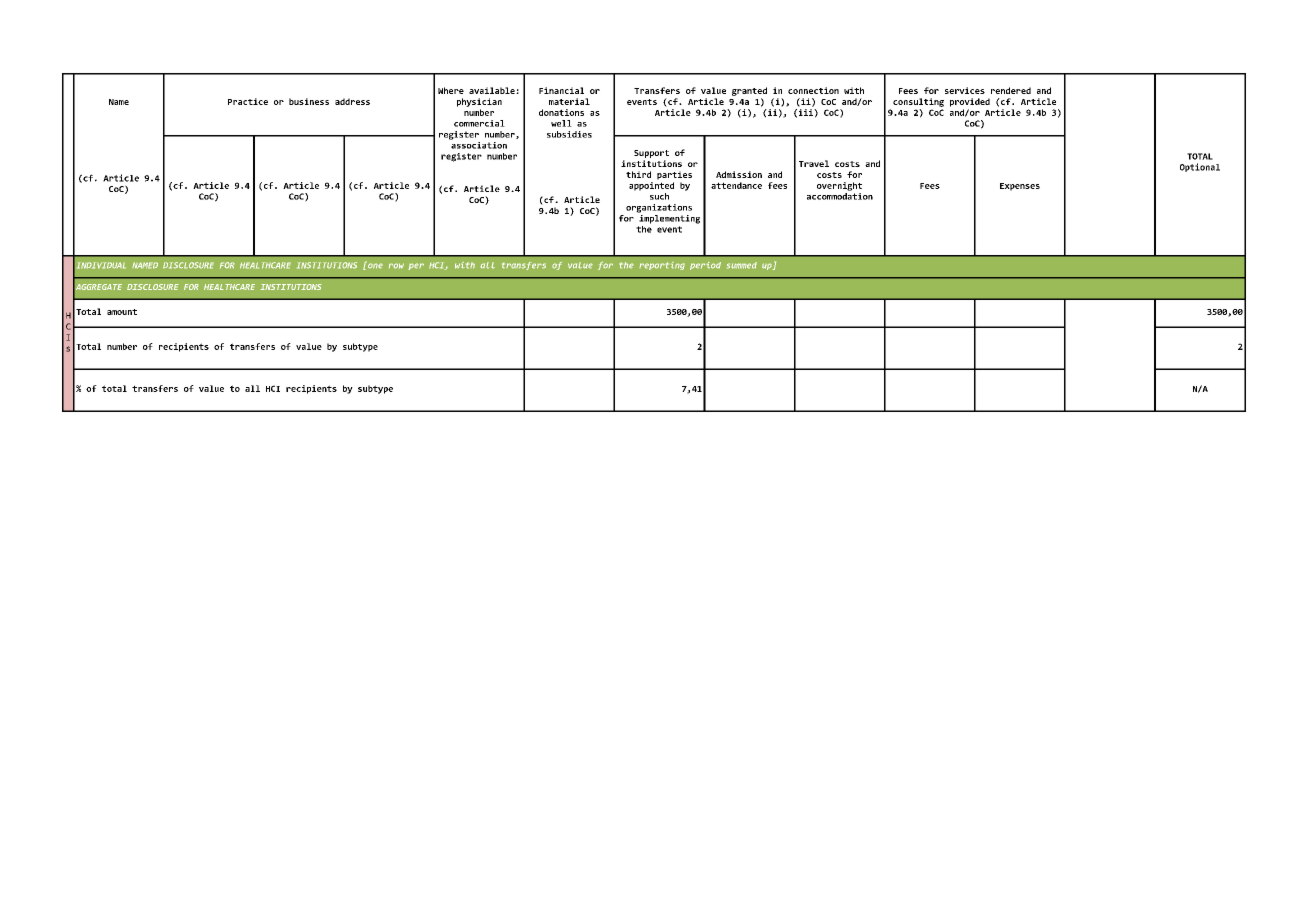 Image resolution: width=1308 pixels, height=924 pixels. What do you see at coordinates (569, 101) in the document?
I see `material` at bounding box center [569, 101].
